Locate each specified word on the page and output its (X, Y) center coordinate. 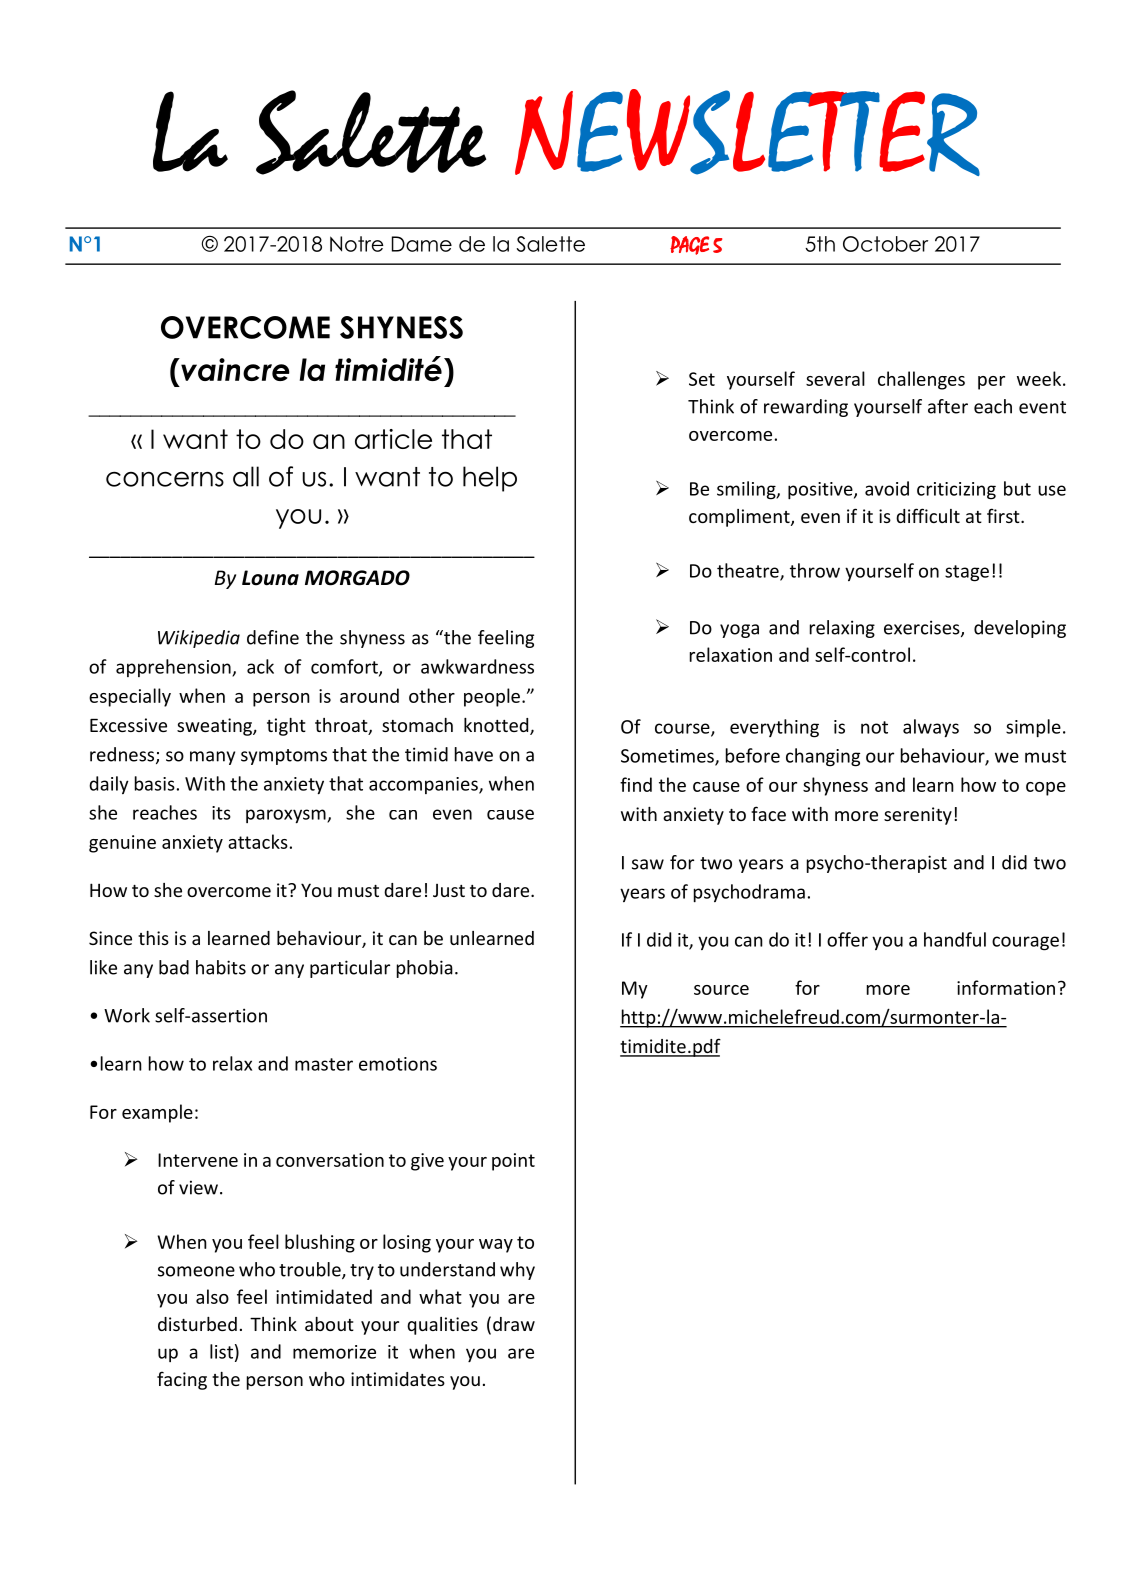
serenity (918, 816)
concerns (165, 479)
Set (702, 379)
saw (648, 864)
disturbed (197, 1324)
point (513, 1162)
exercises (923, 628)
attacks (258, 841)
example (157, 1113)
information (1006, 987)
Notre (357, 244)
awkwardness (477, 666)
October (885, 244)
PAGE (689, 245)
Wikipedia (199, 639)
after (948, 406)
